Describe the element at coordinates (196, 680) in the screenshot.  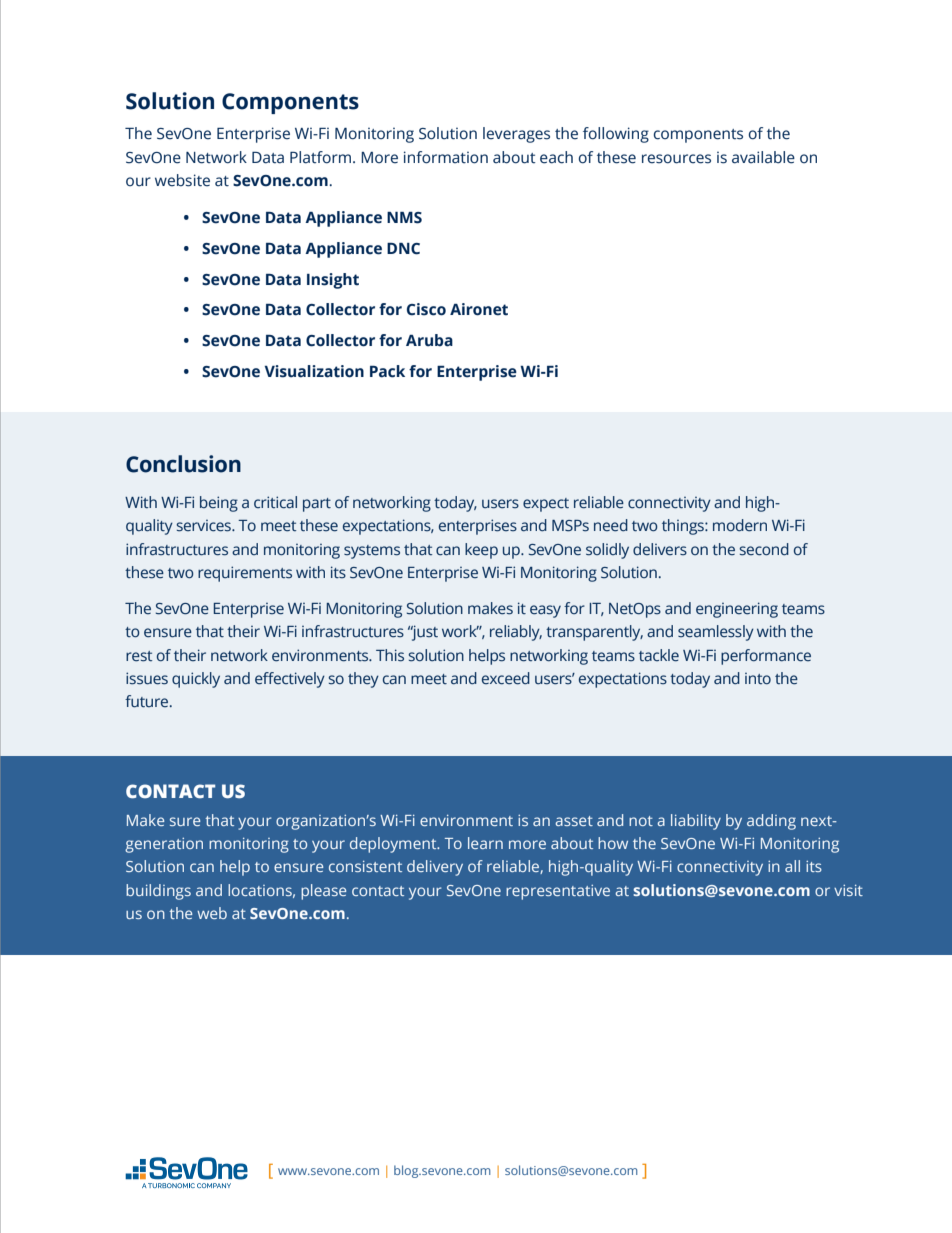
I see `quickly` at that location.
